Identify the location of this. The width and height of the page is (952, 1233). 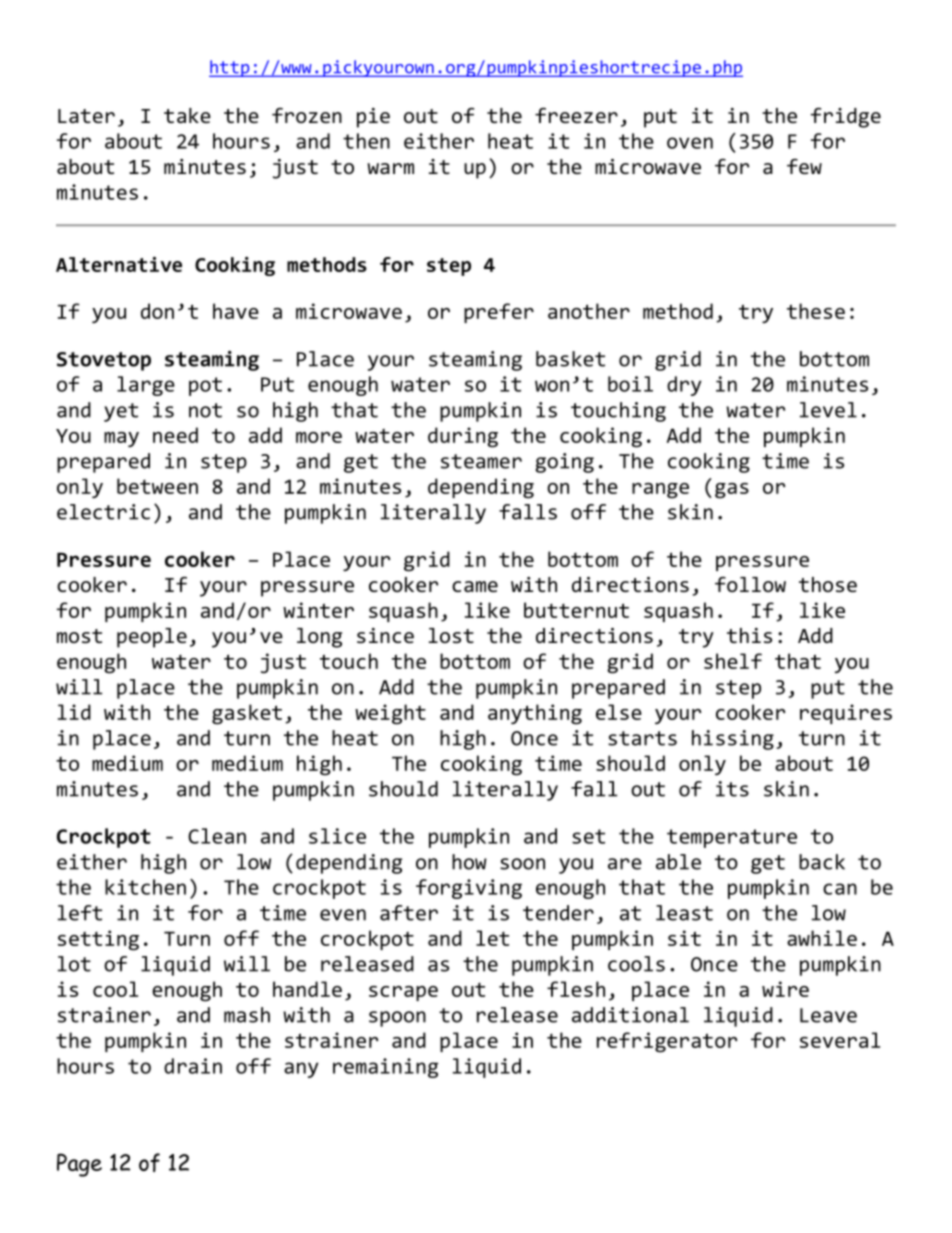
(749, 635).
